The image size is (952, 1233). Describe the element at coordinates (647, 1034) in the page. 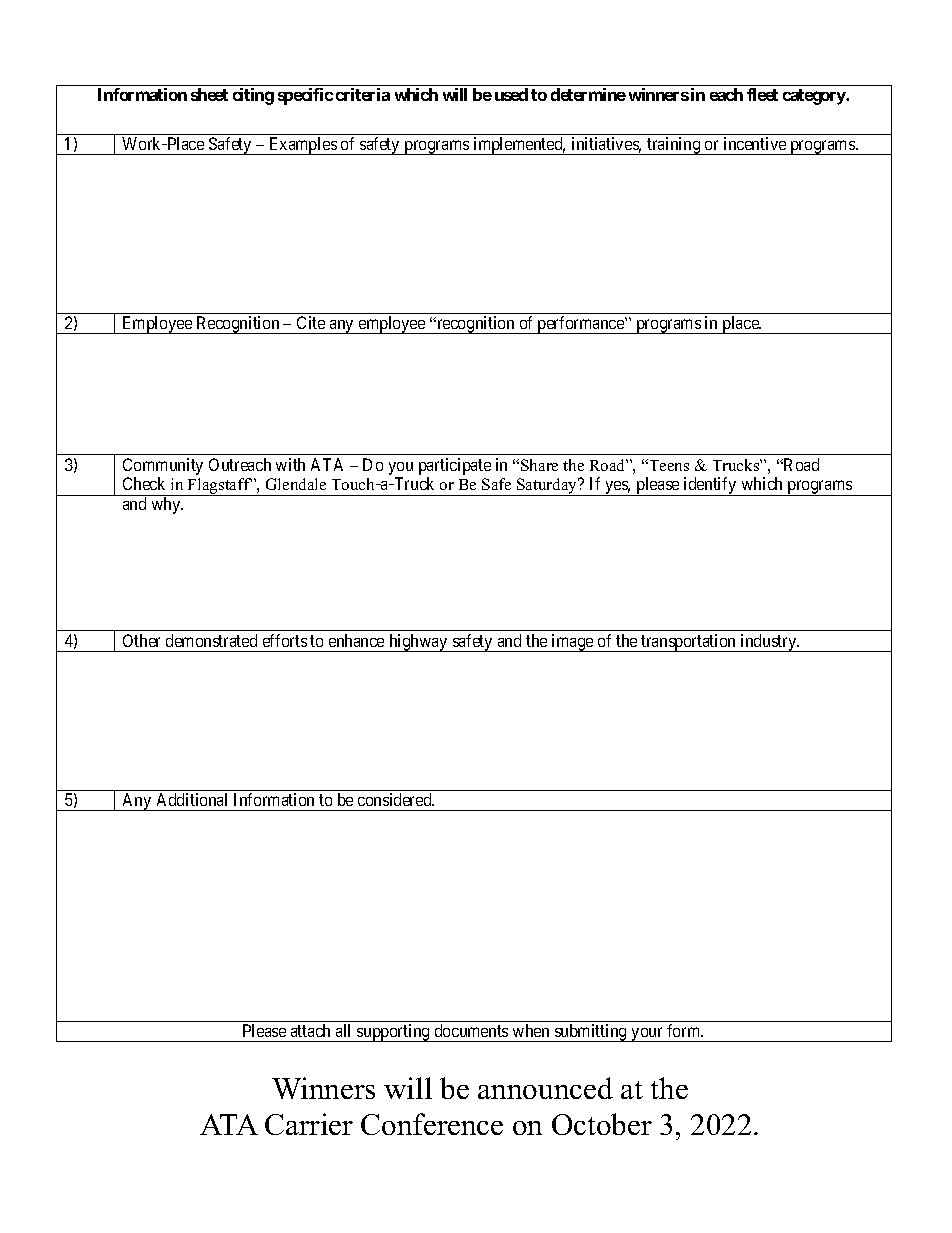

I see `your` at that location.
